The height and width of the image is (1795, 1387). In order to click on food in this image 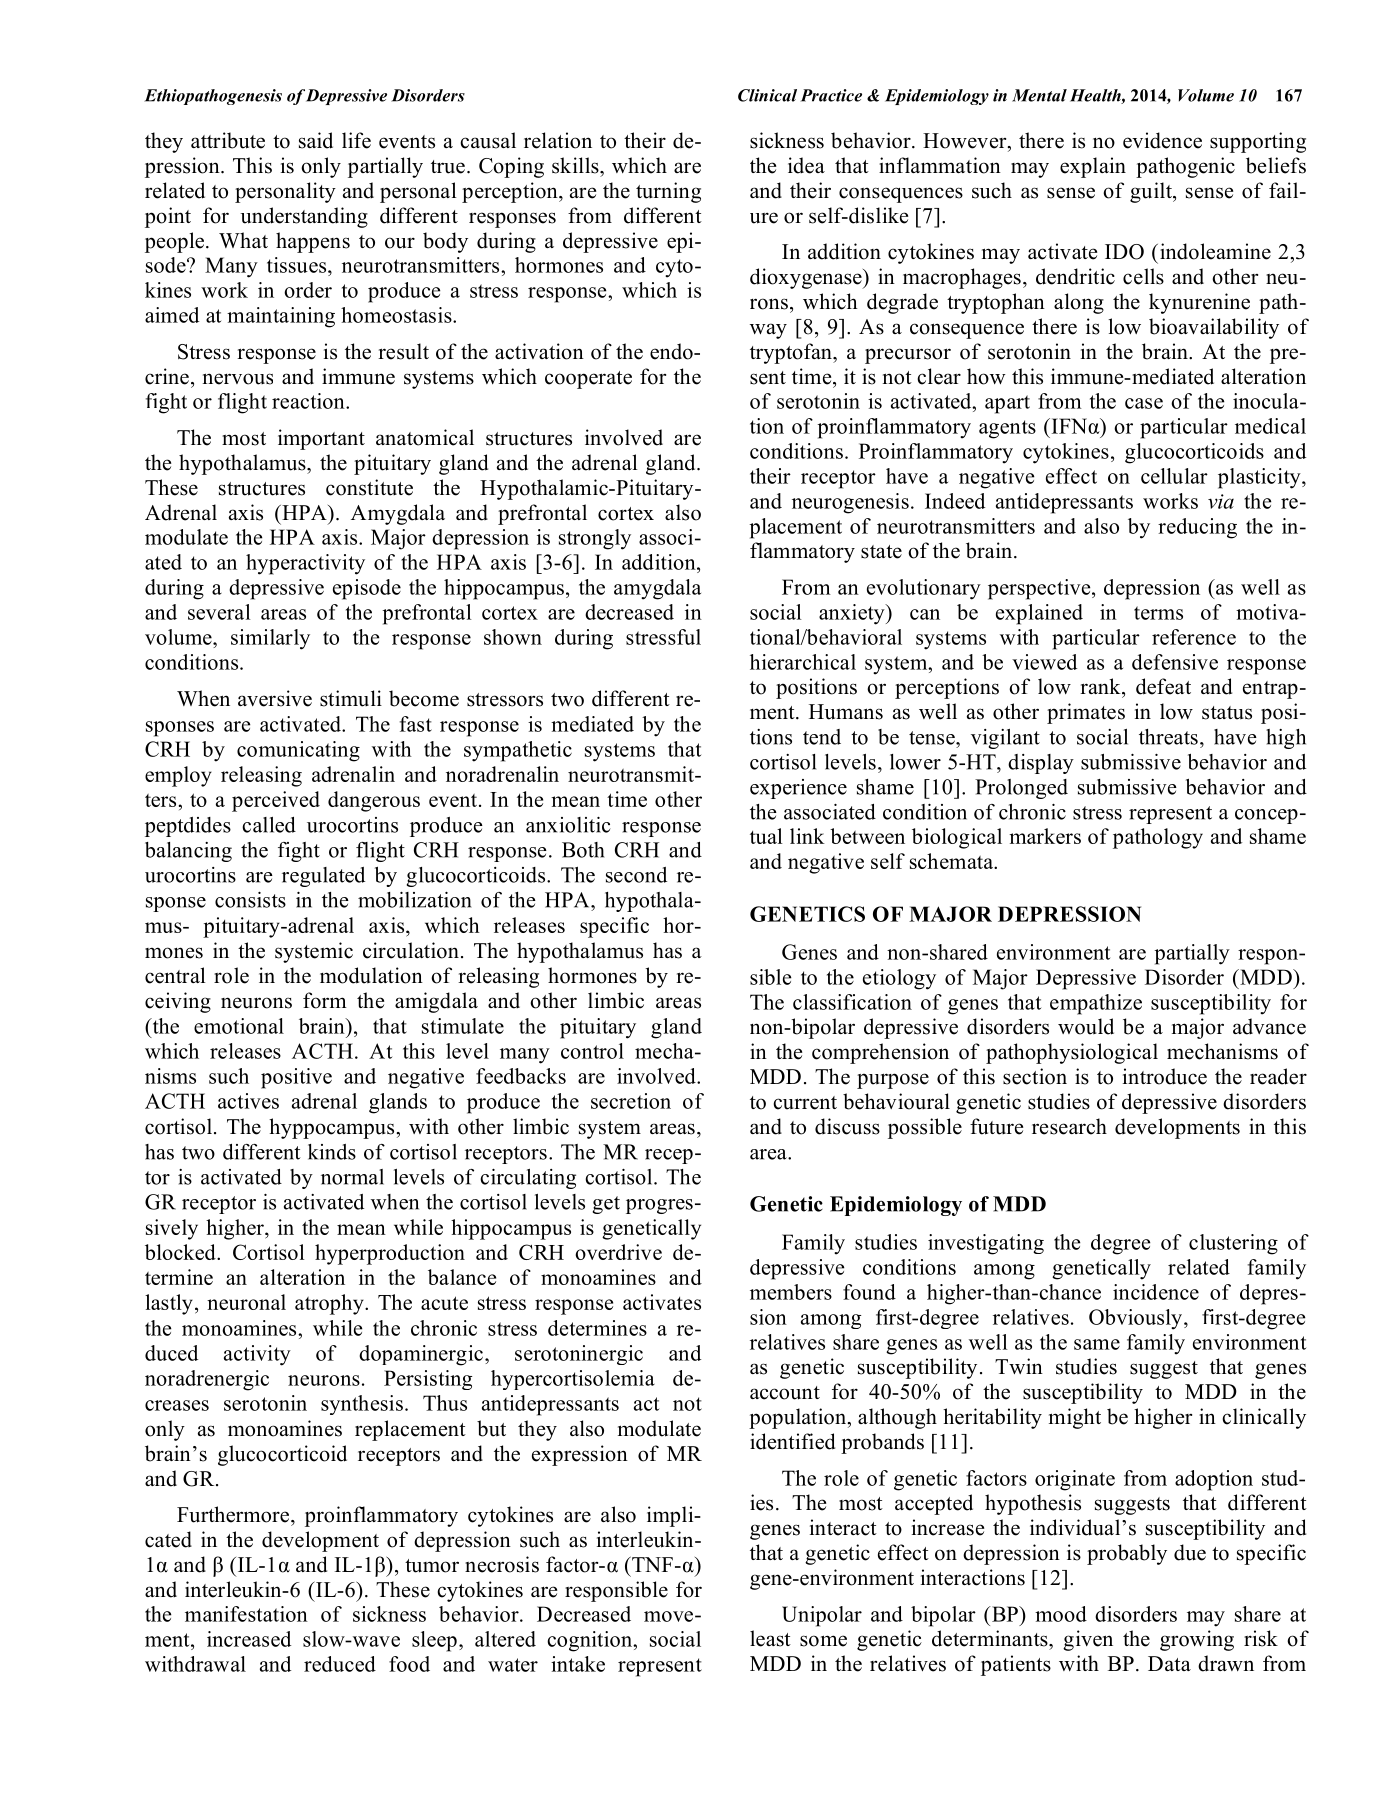, I will do `click(409, 1664)`.
